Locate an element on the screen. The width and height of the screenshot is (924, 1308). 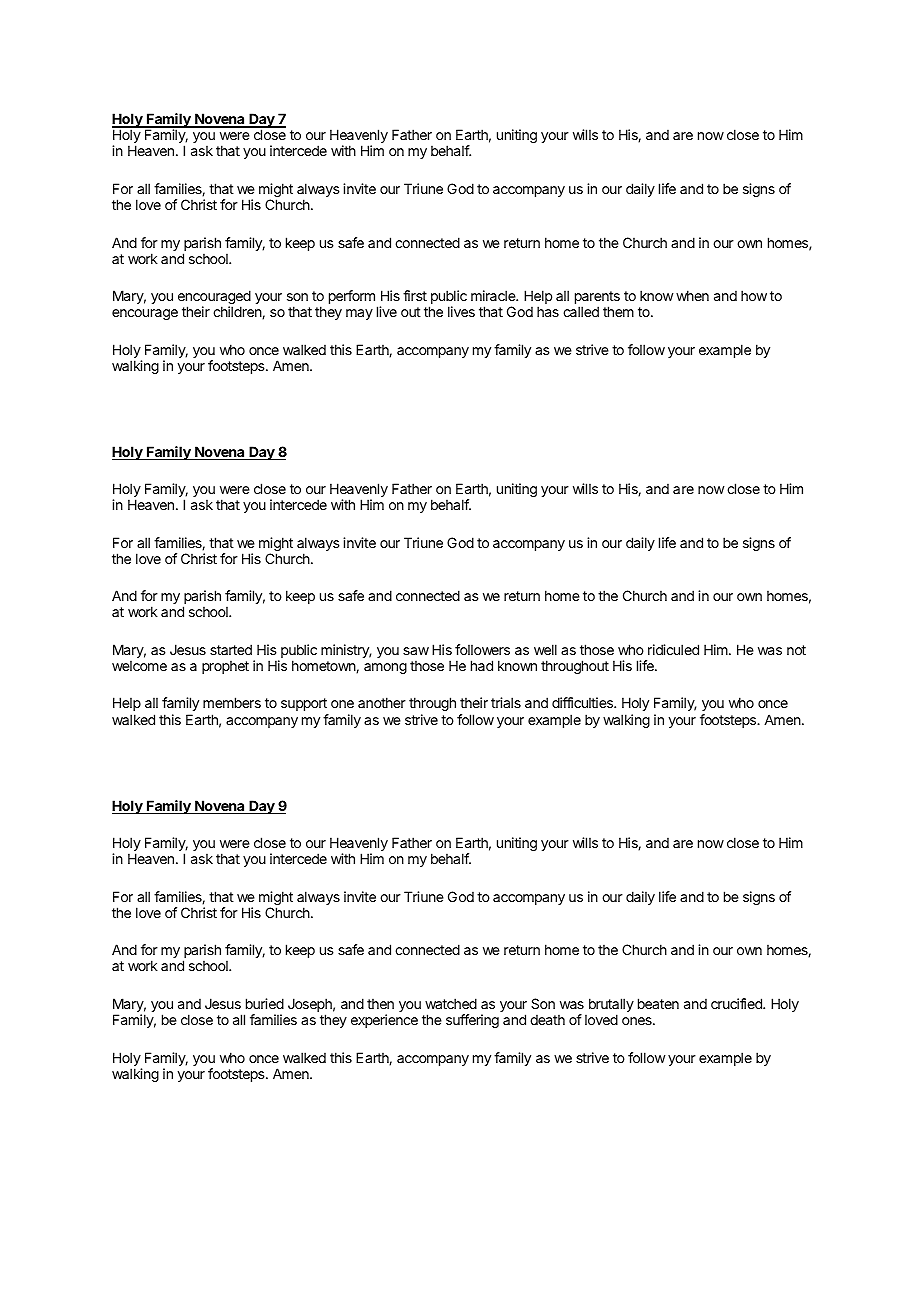
beaten is located at coordinates (658, 1003).
